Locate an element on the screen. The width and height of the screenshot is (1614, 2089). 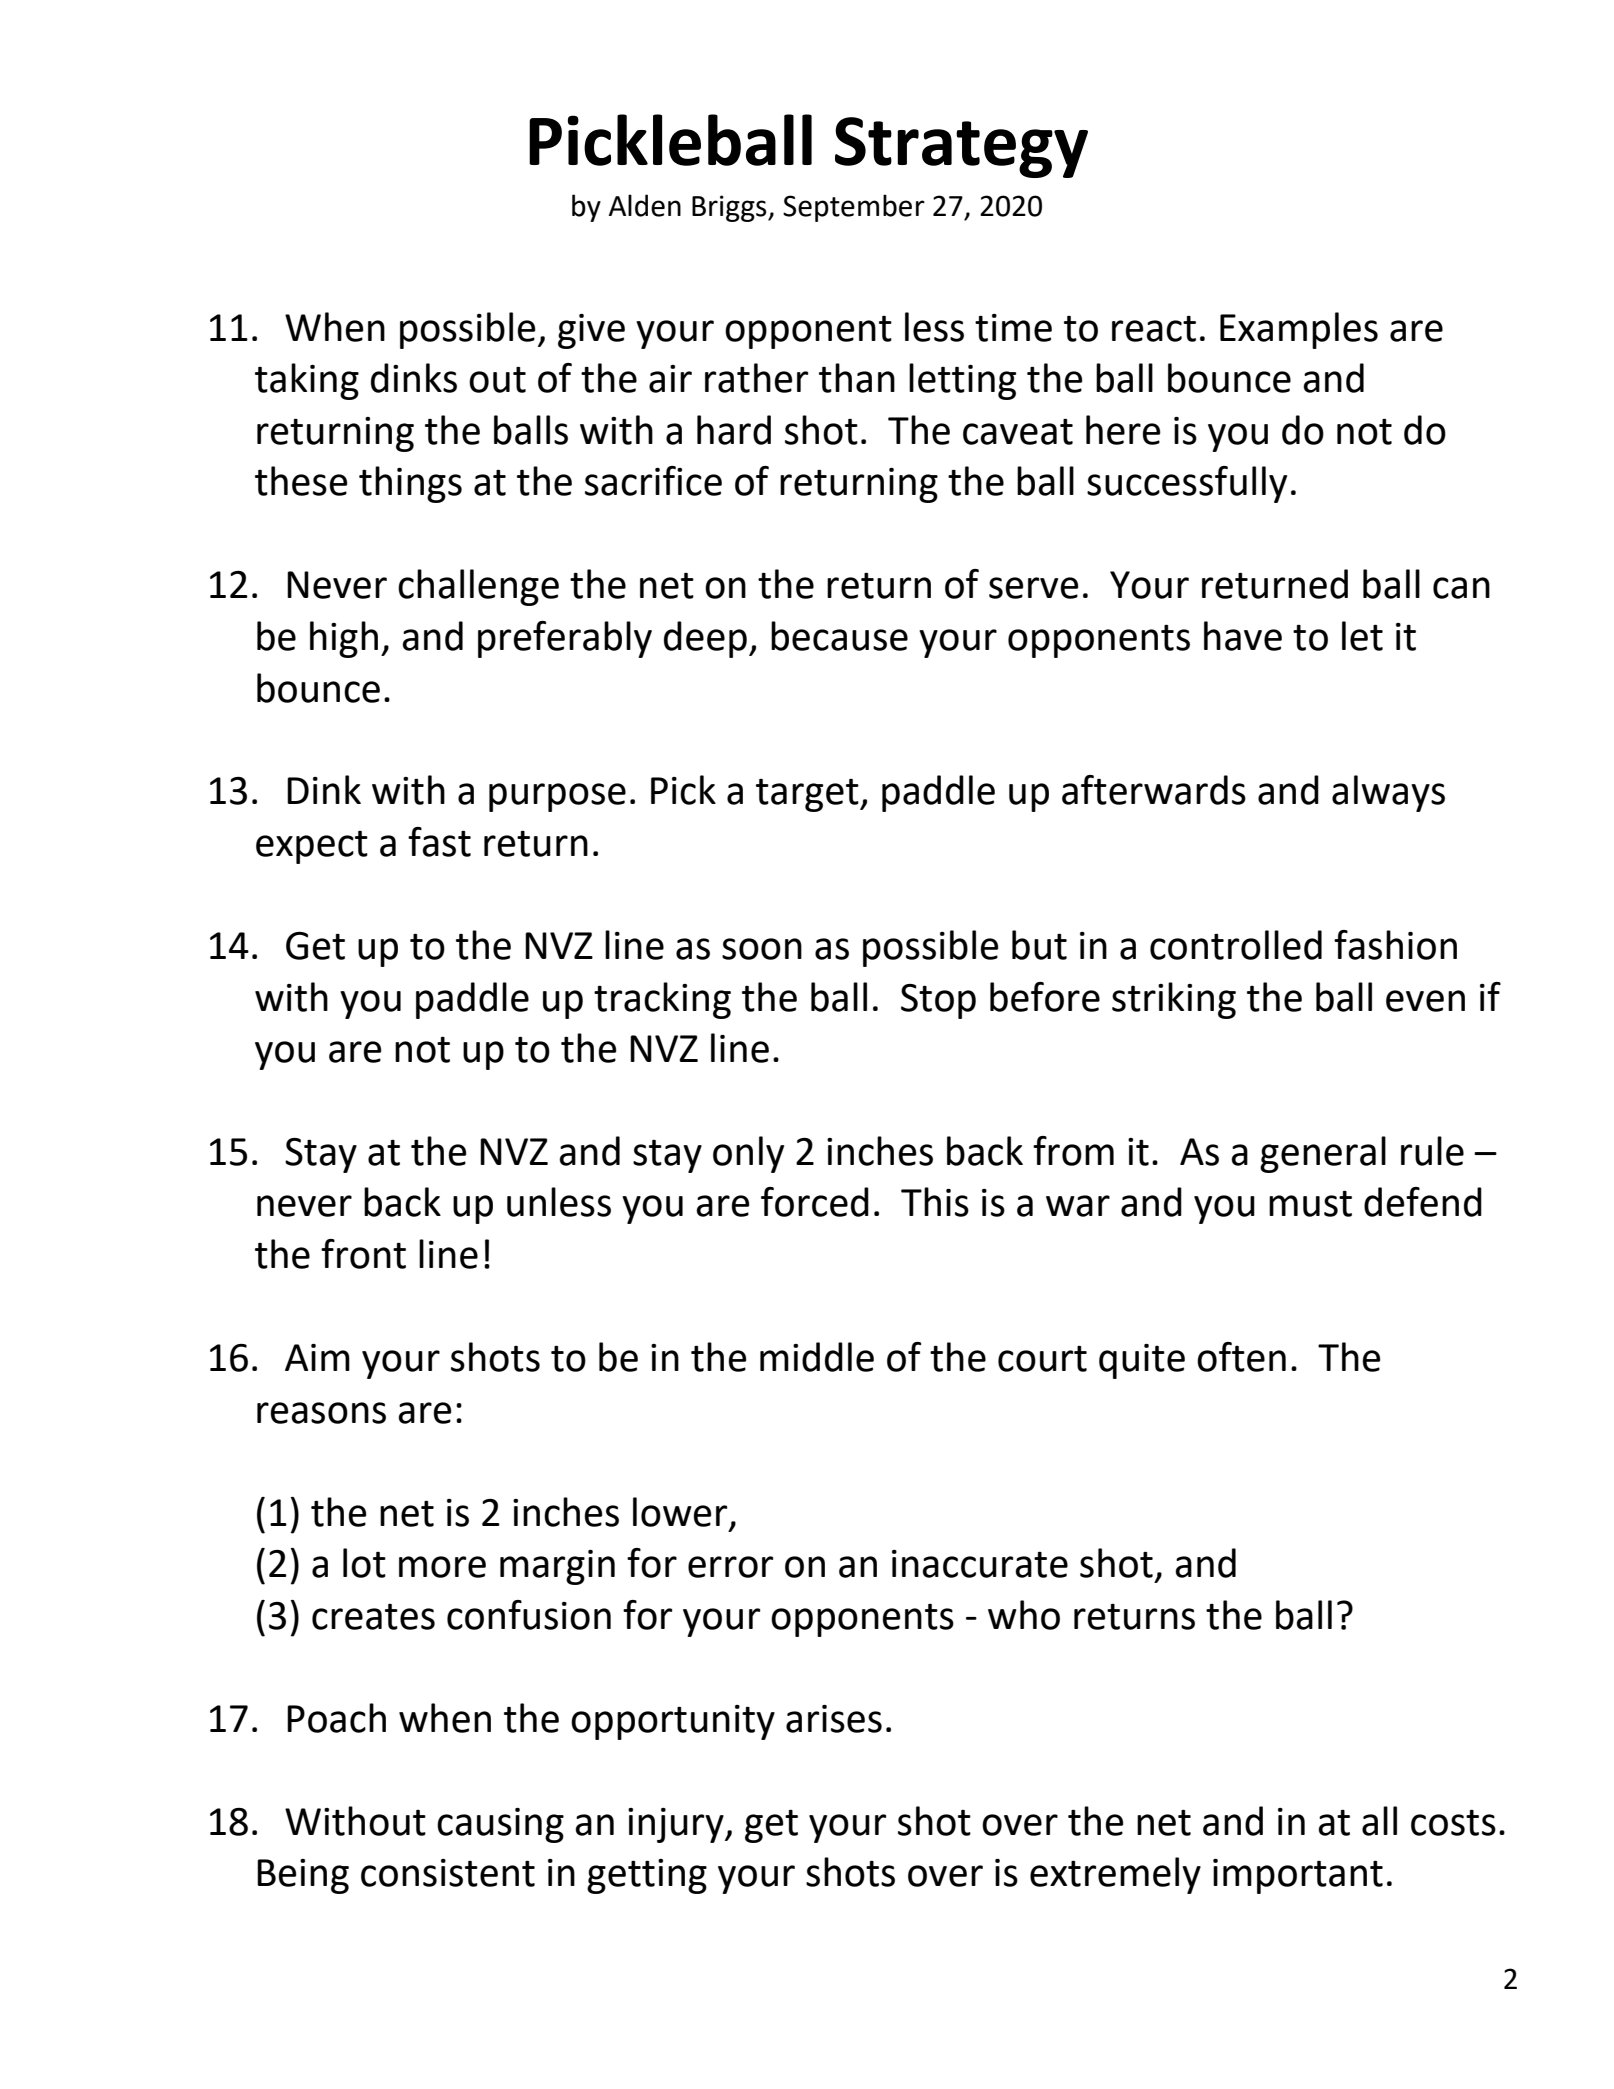
reasons is located at coordinates (321, 1413).
